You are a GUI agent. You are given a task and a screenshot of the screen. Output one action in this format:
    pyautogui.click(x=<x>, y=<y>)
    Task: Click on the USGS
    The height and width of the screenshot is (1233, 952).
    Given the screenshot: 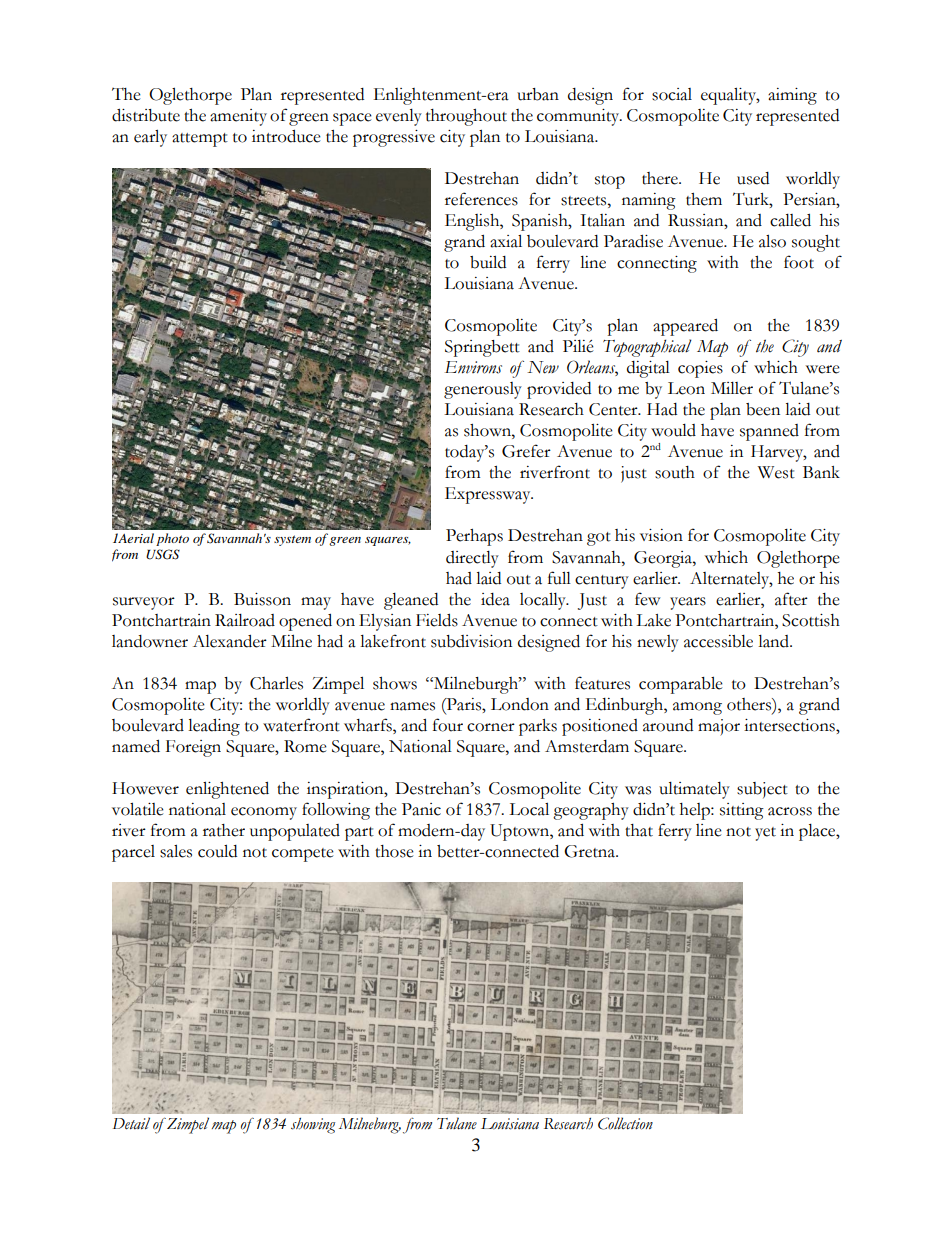 What is the action you would take?
    pyautogui.click(x=163, y=554)
